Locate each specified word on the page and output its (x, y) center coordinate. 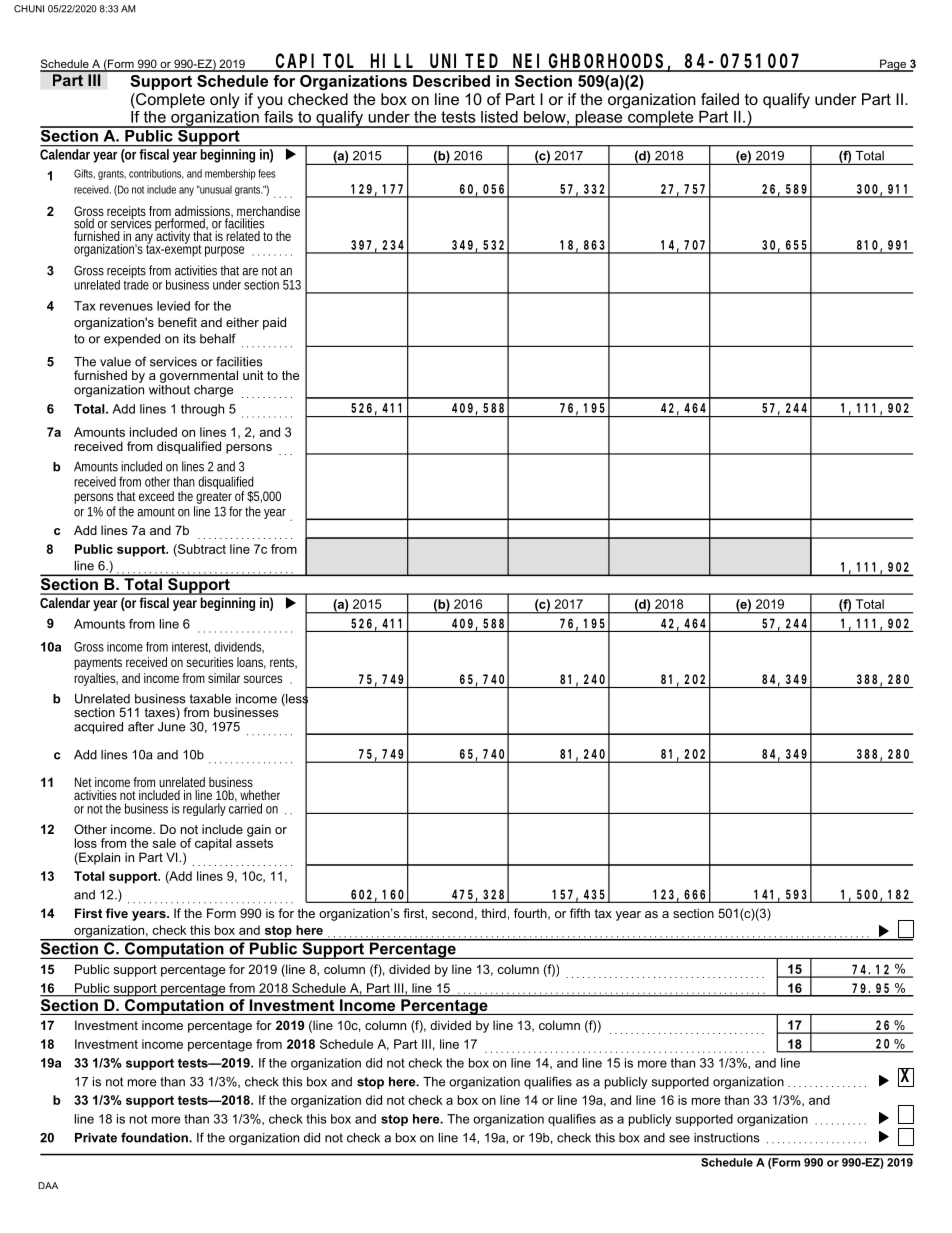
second (452, 913)
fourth (531, 914)
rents (283, 663)
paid (274, 323)
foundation (155, 1137)
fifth (580, 913)
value (115, 362)
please (599, 119)
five (117, 913)
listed (499, 117)
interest (191, 647)
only (225, 101)
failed (720, 99)
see (679, 1139)
